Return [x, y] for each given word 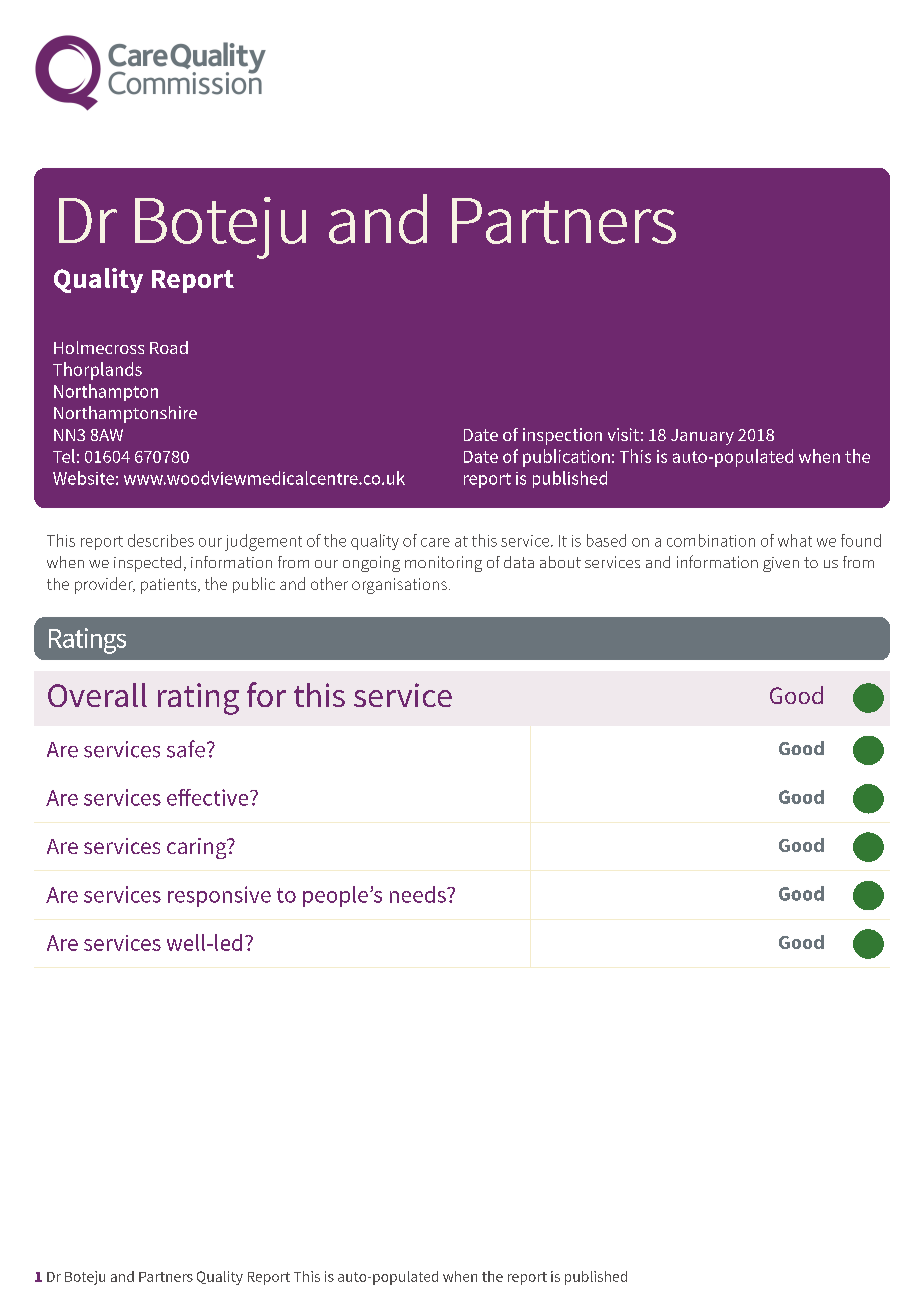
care [435, 542]
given [781, 564]
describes [161, 540]
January [702, 437]
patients [170, 586]
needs [419, 894]
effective [209, 797]
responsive [219, 896]
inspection [562, 436]
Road [169, 347]
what [795, 540]
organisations [399, 586]
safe [186, 749]
